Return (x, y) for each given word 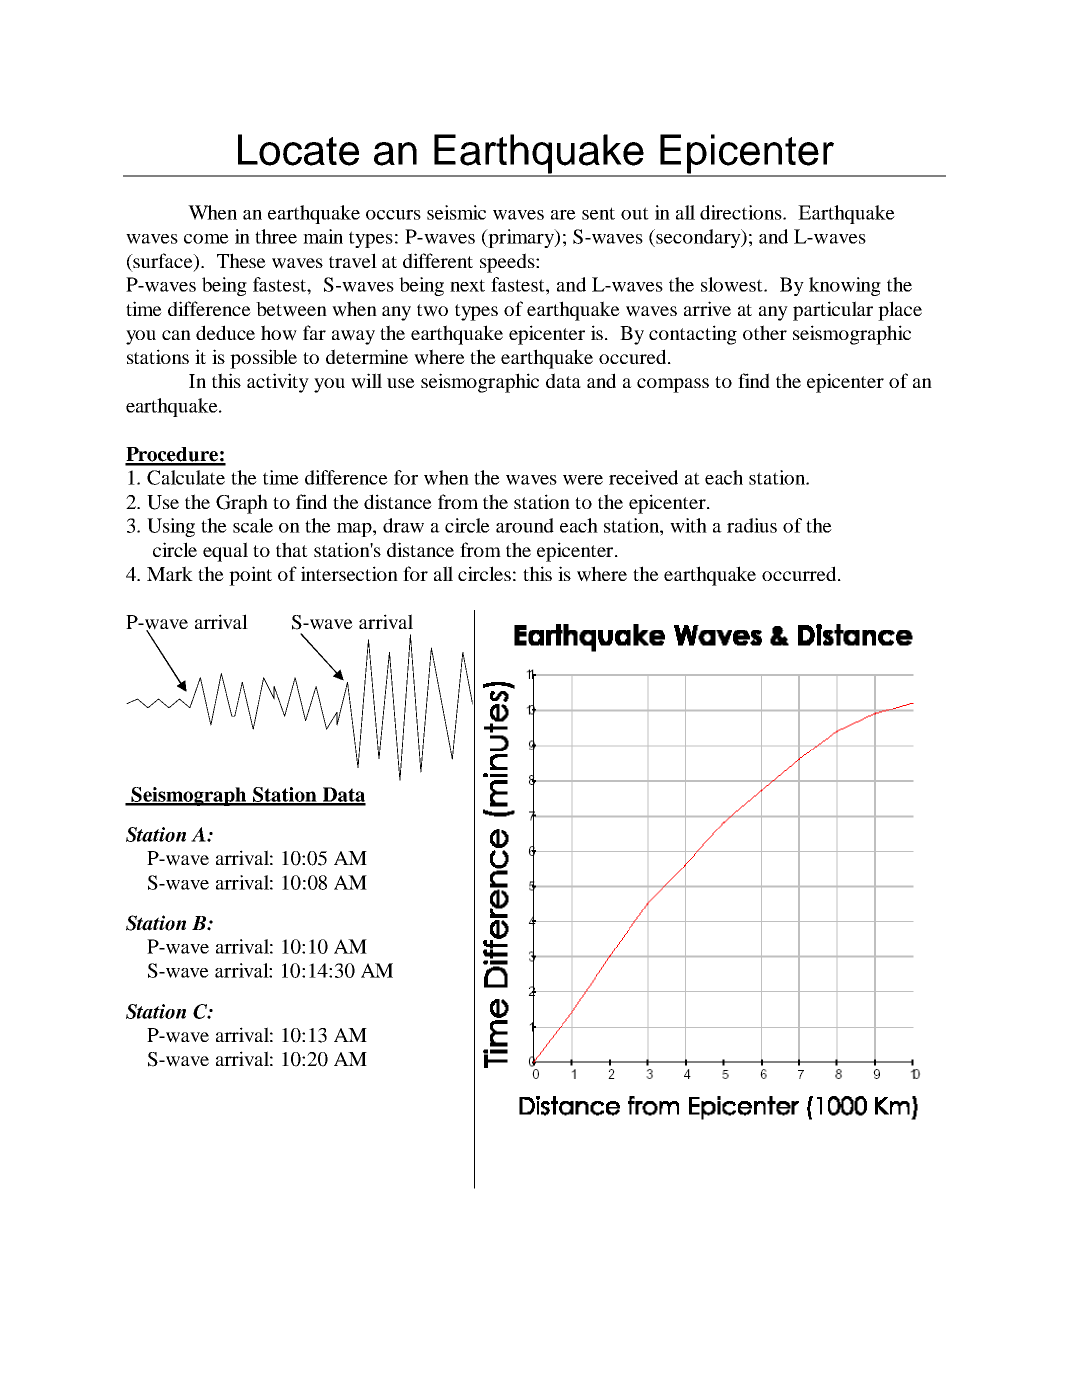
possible (263, 359)
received (643, 477)
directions (742, 212)
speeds (508, 263)
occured (634, 356)
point (250, 576)
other (765, 332)
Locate (298, 150)
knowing (845, 286)
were (583, 480)
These (241, 260)
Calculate (186, 477)
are (563, 215)
